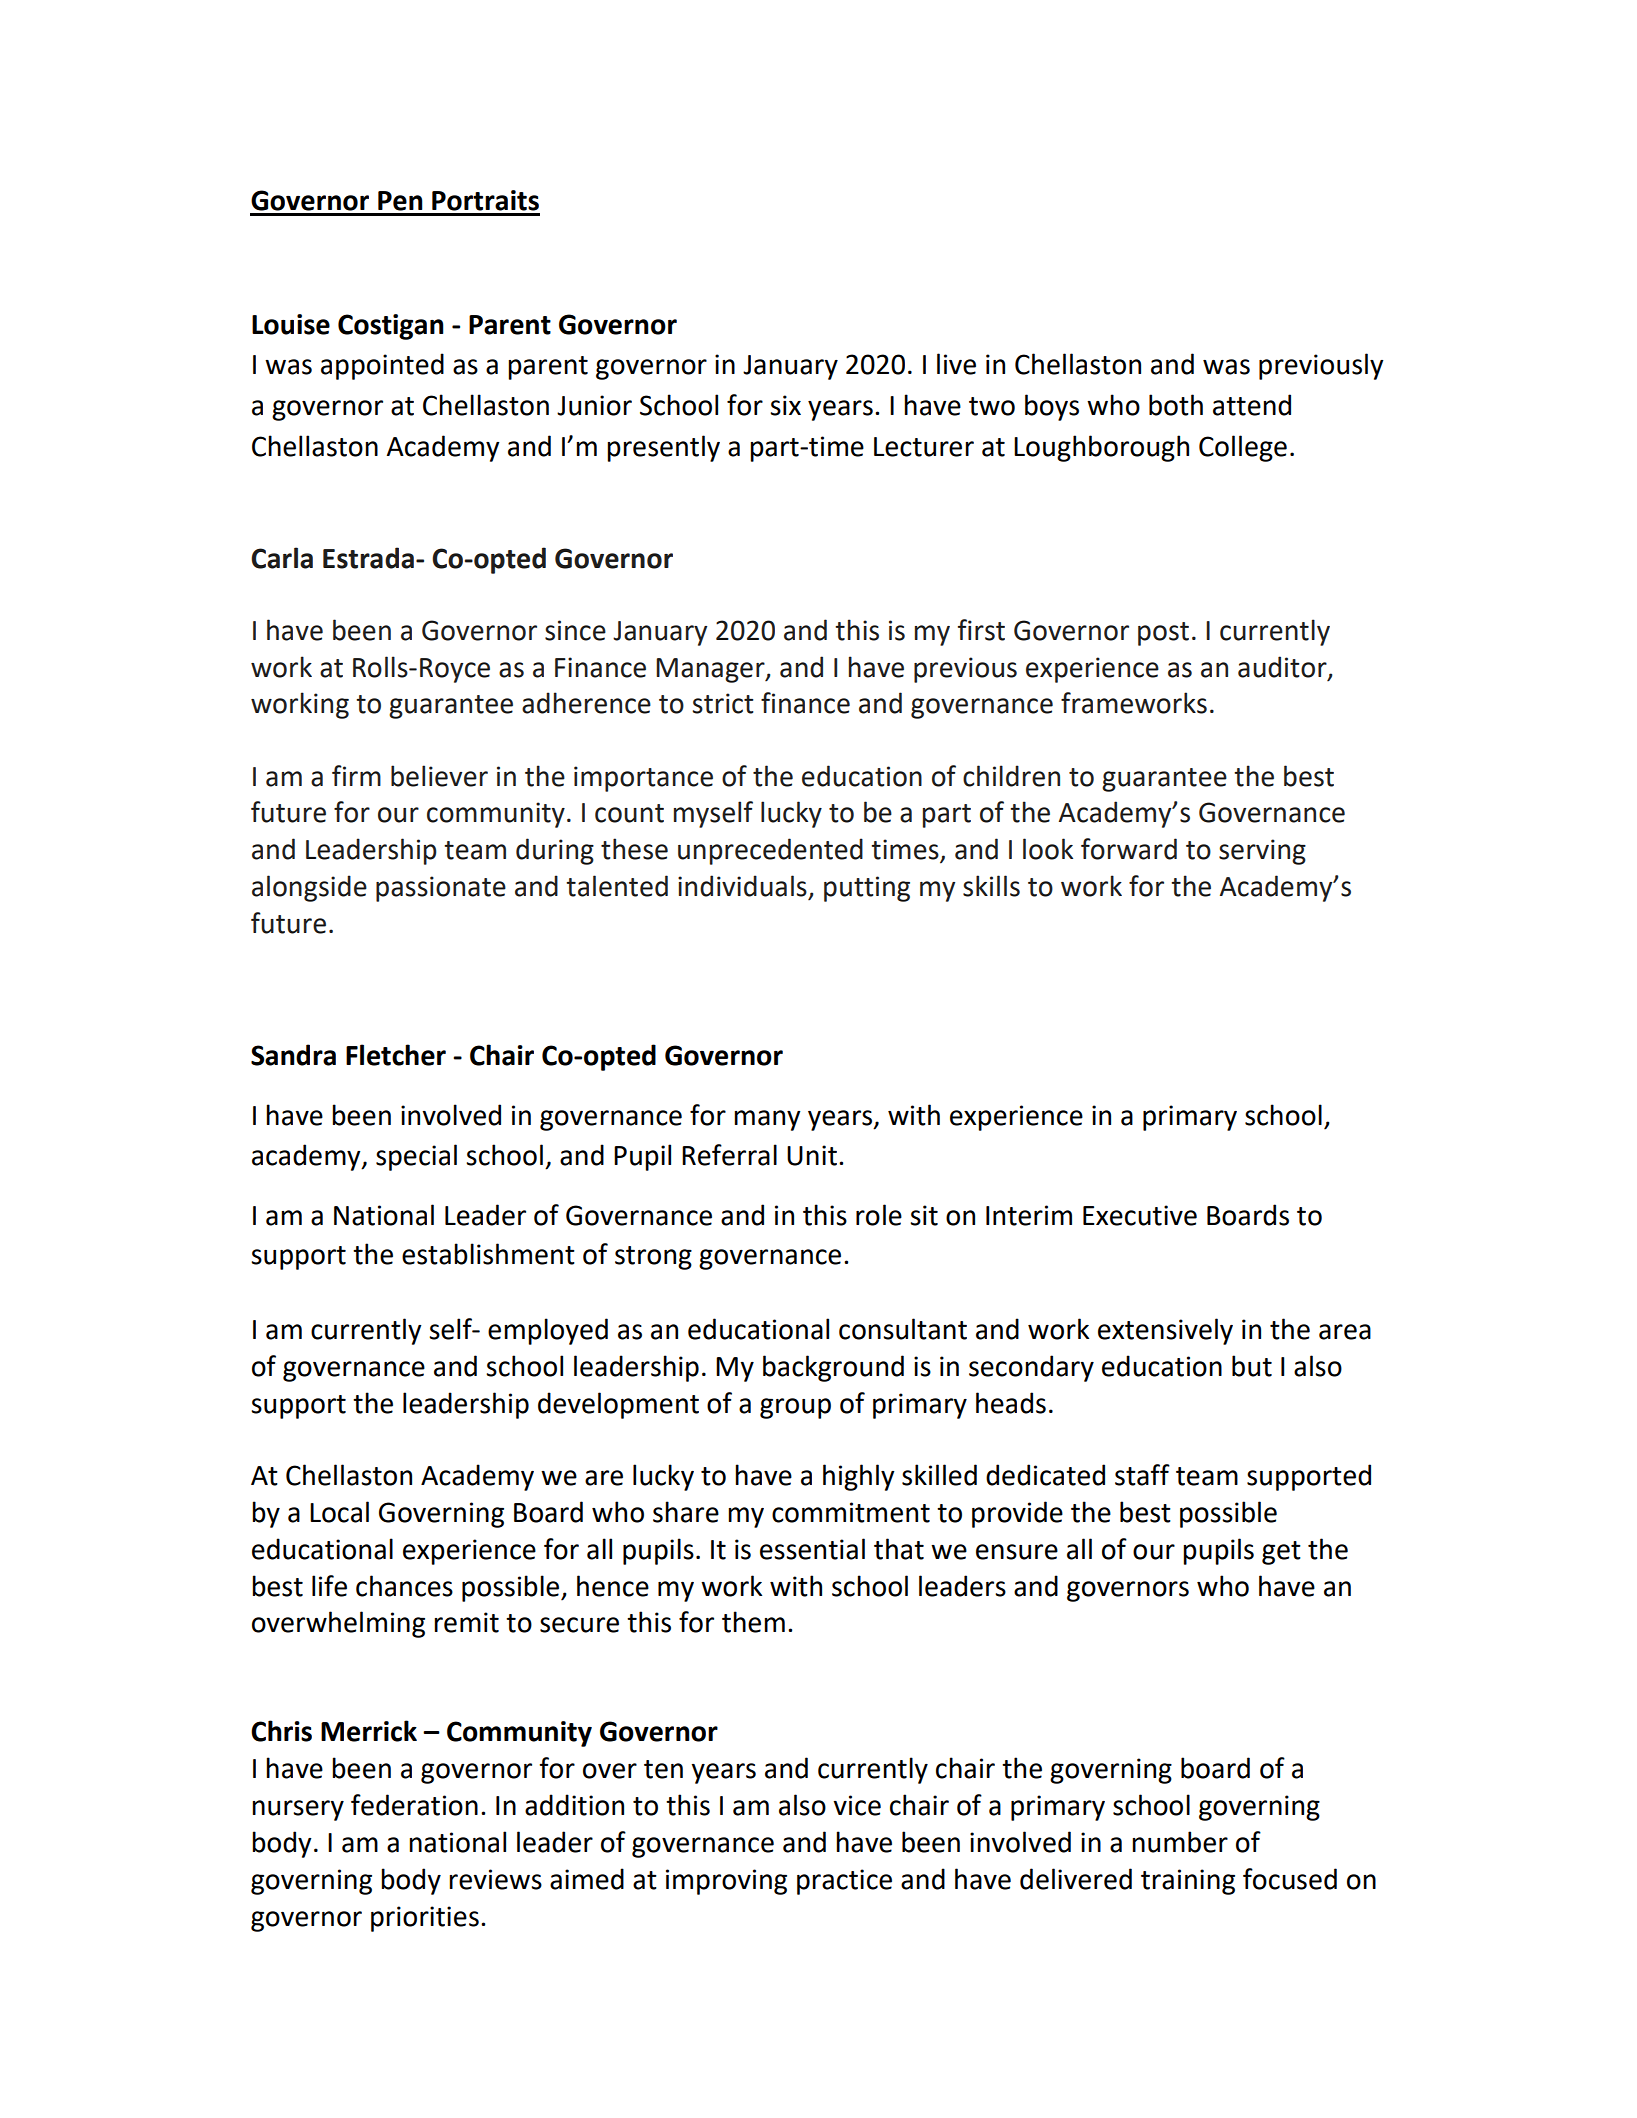 The width and height of the document is (1637, 2118). I want to click on believer, so click(439, 776).
